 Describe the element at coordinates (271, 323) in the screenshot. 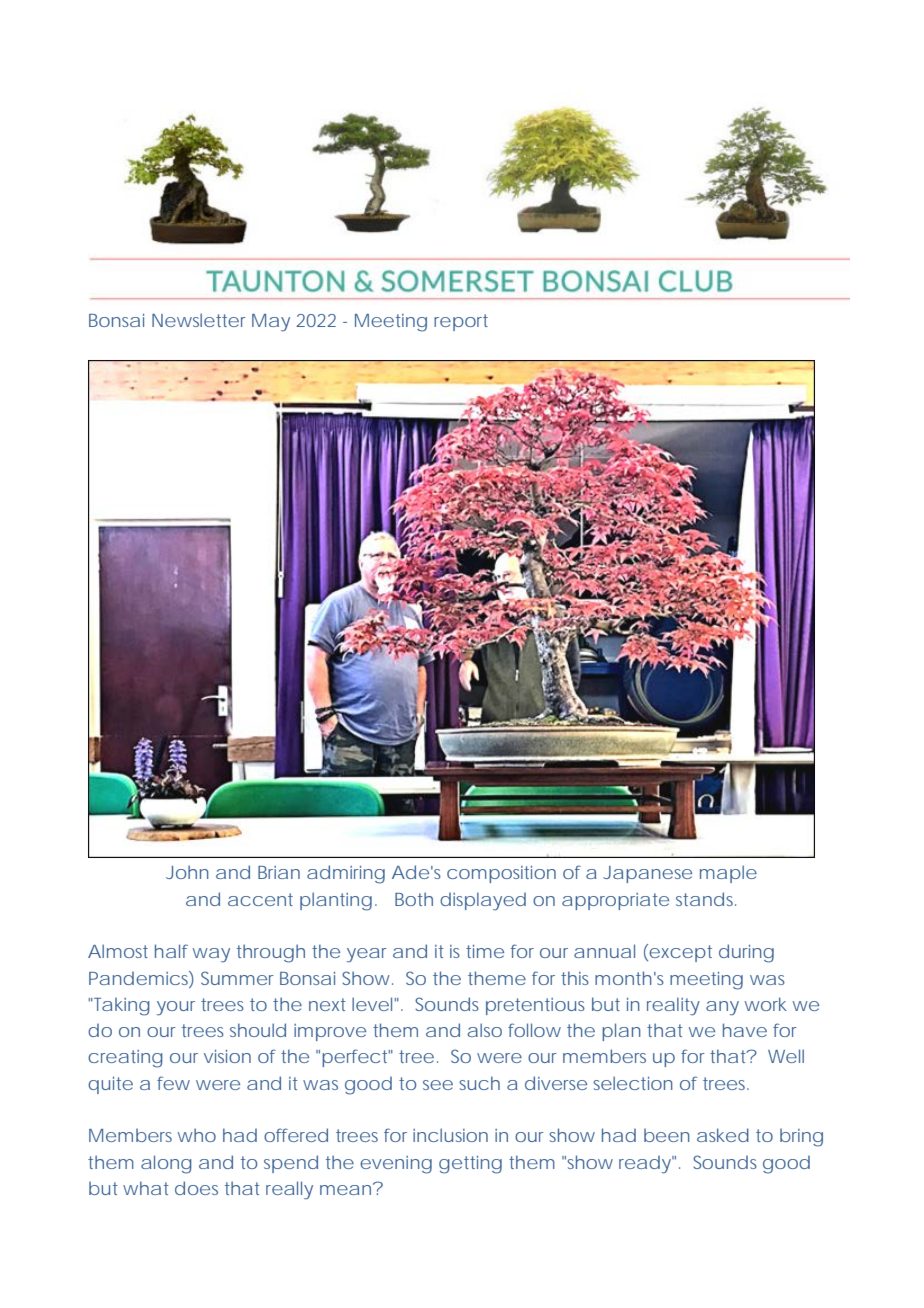

I see `May` at that location.
